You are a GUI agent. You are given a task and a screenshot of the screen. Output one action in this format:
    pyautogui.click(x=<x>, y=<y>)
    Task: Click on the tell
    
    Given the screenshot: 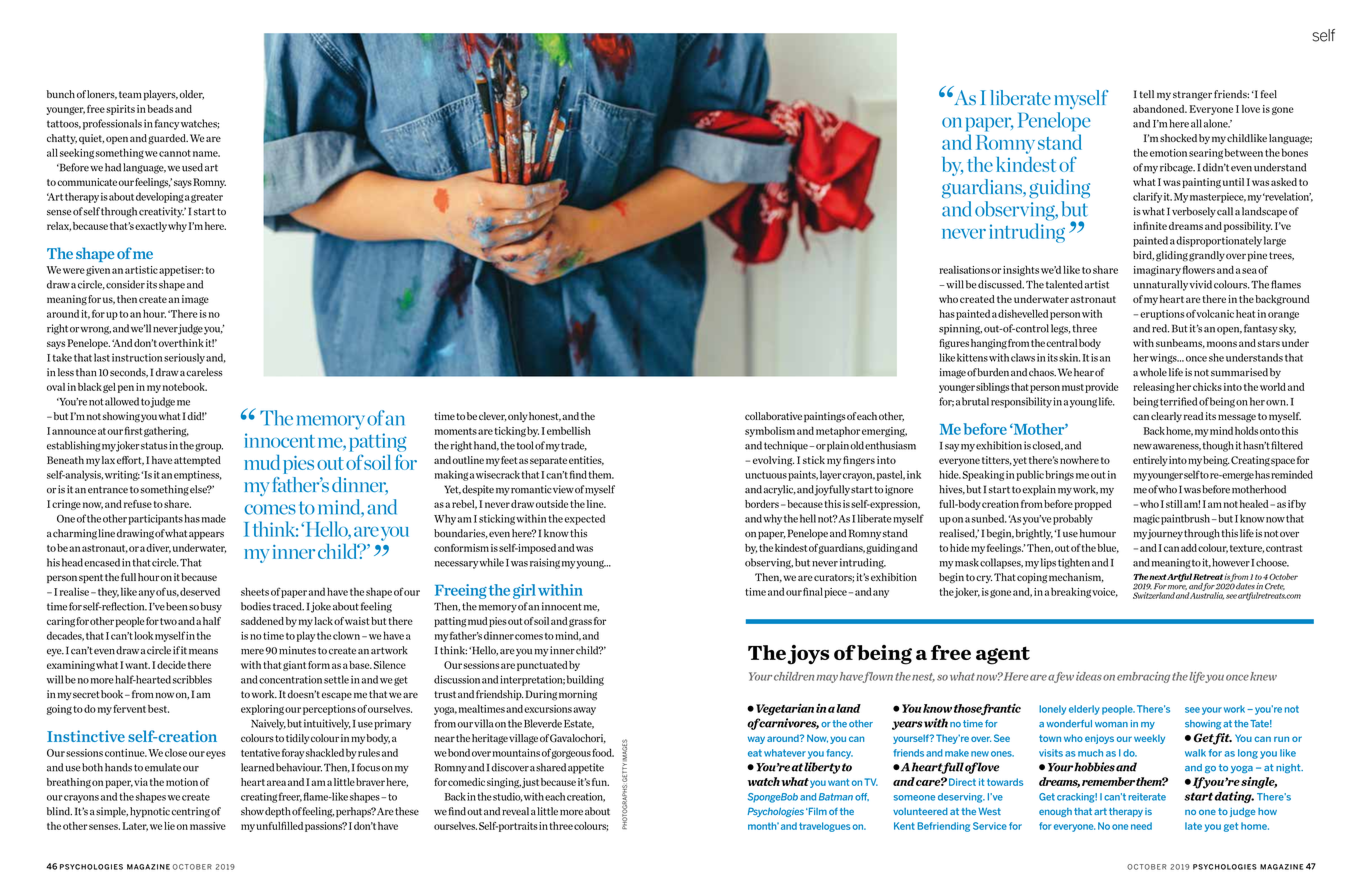 What is the action you would take?
    pyautogui.click(x=1146, y=94)
